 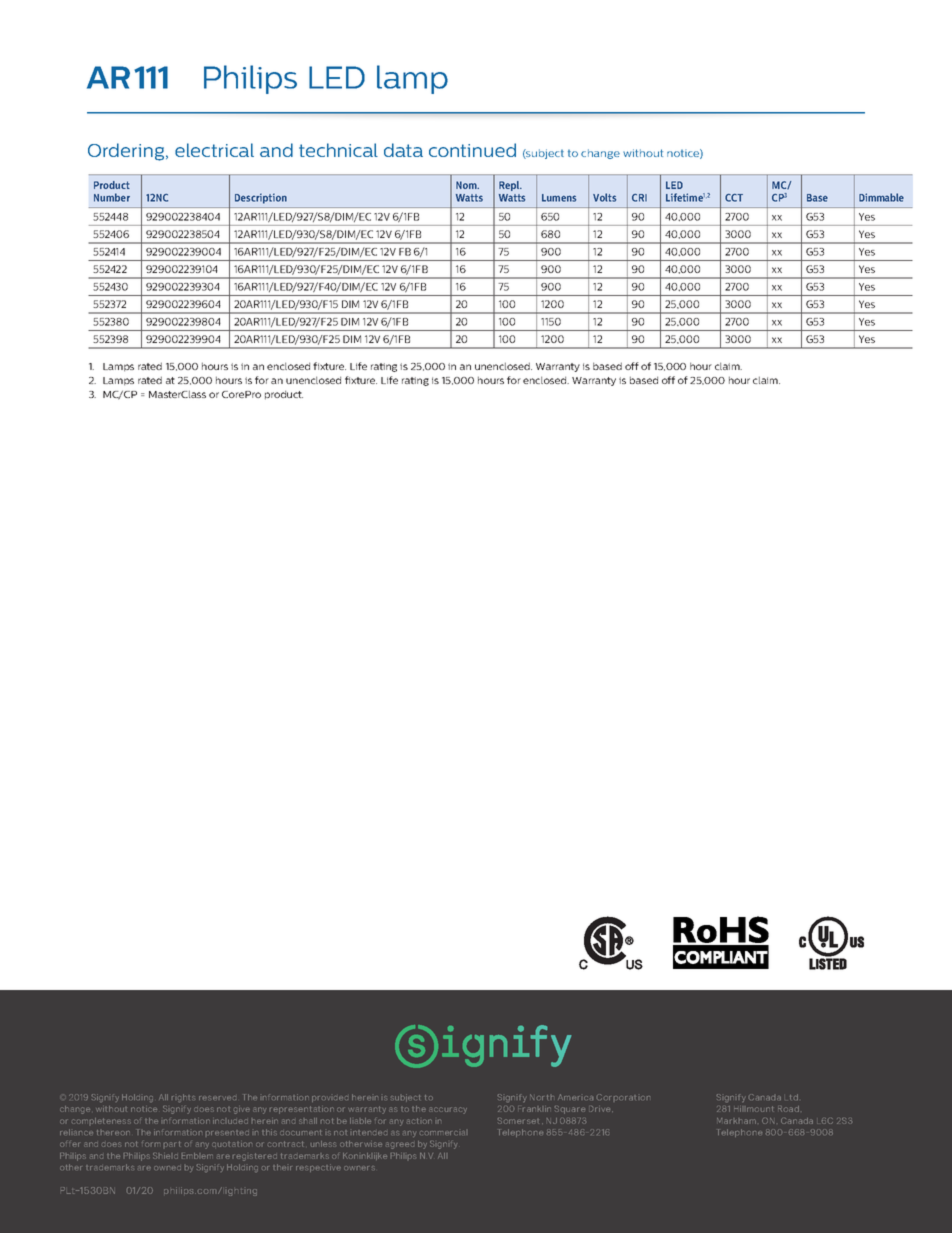 I want to click on part, so click(x=172, y=1144).
